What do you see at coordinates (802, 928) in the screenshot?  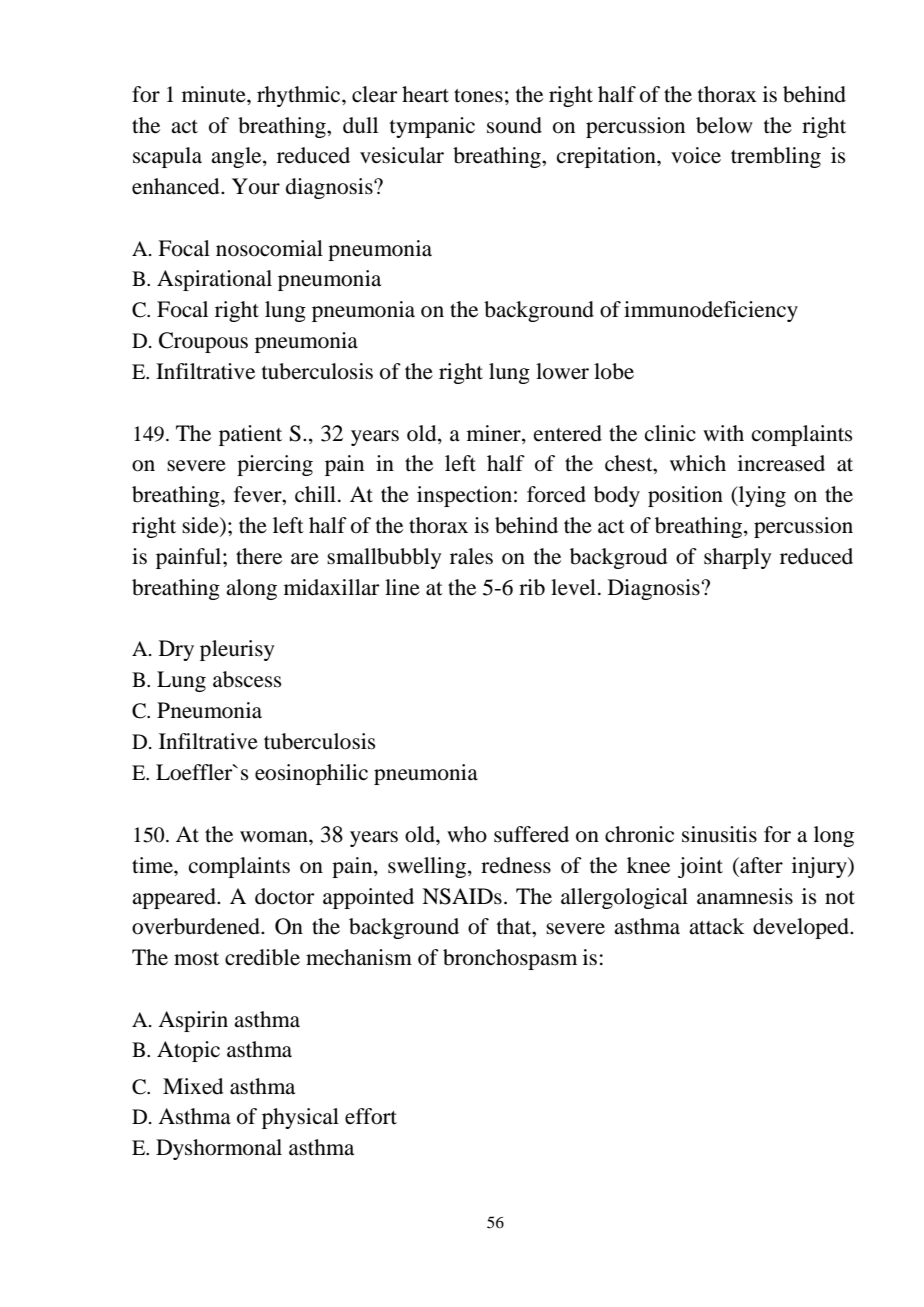 I see `developed` at bounding box center [802, 928].
